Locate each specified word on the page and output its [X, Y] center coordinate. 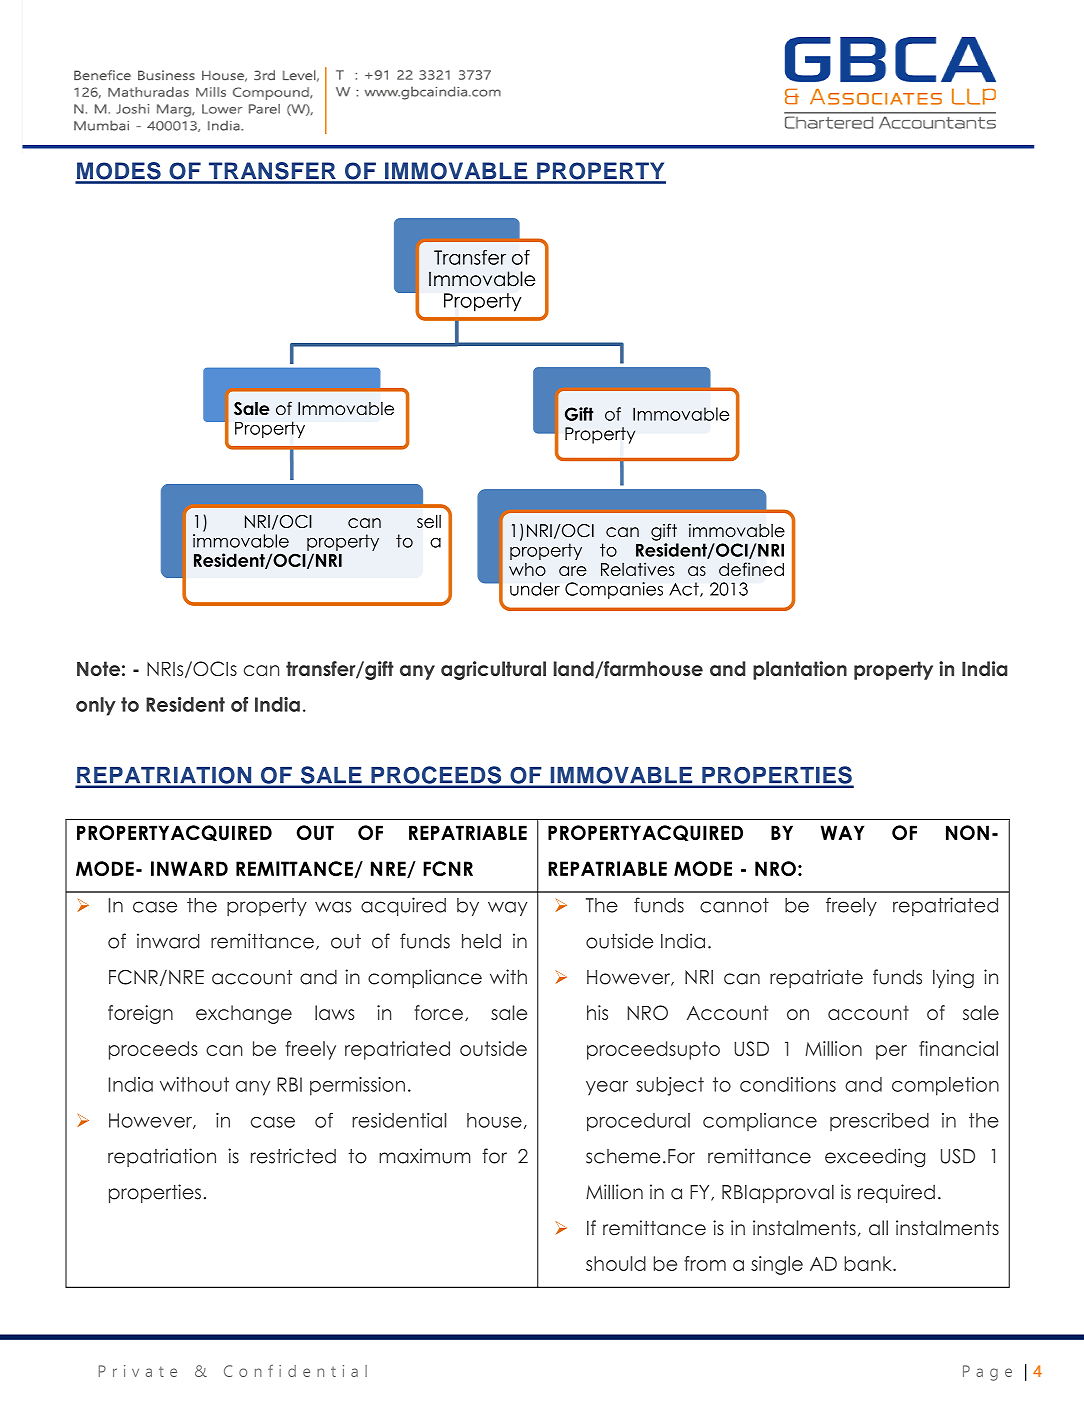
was [333, 907]
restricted [293, 1156]
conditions [788, 1084]
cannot [734, 905]
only [96, 706]
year [607, 1088]
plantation [800, 670]
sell [429, 521]
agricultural [493, 670]
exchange [244, 1014]
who [527, 569]
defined [751, 569]
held [481, 941]
